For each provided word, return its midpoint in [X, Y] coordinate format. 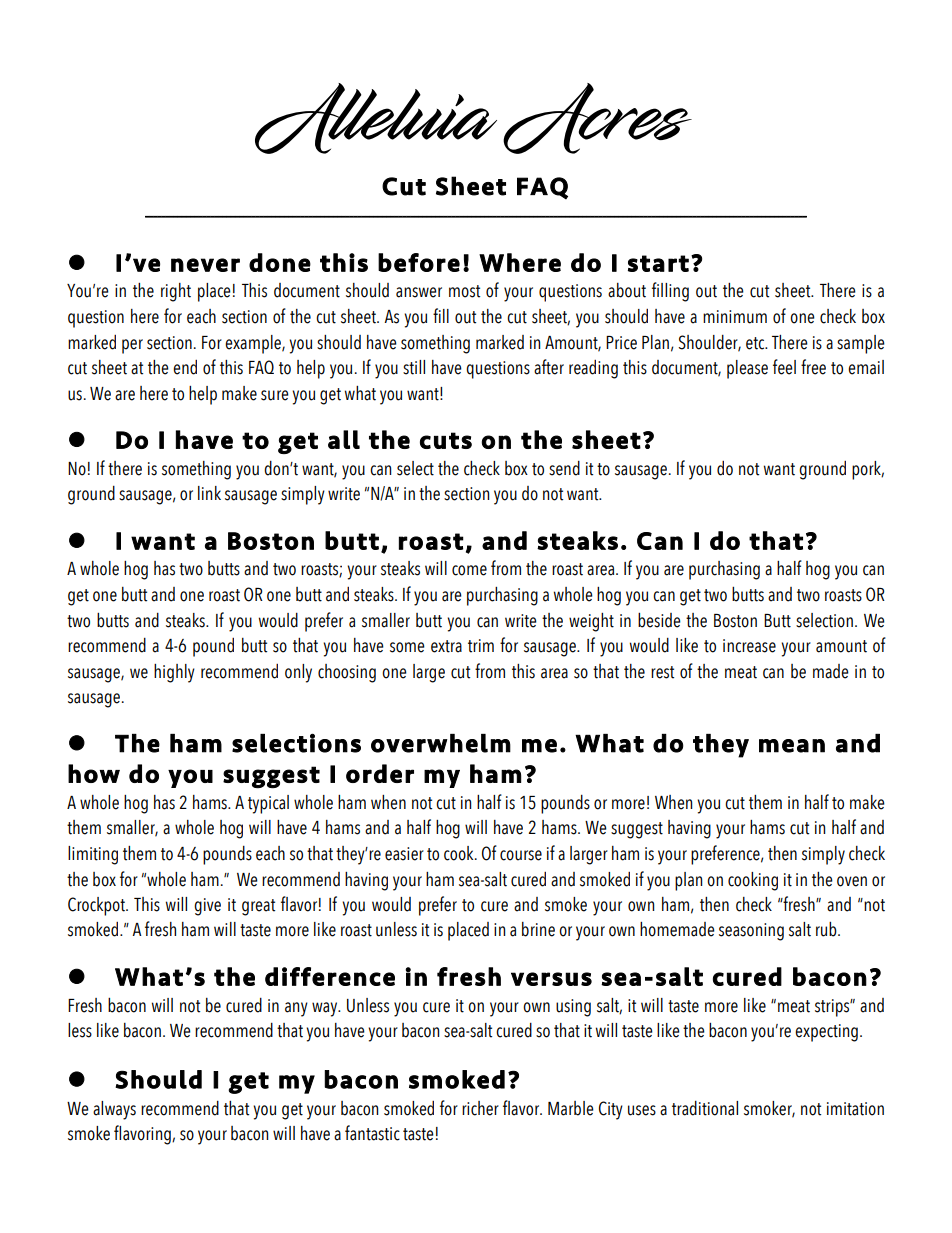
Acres [597, 118]
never [205, 265]
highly [174, 673]
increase [749, 646]
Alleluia [376, 118]
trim [481, 646]
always [114, 1110]
